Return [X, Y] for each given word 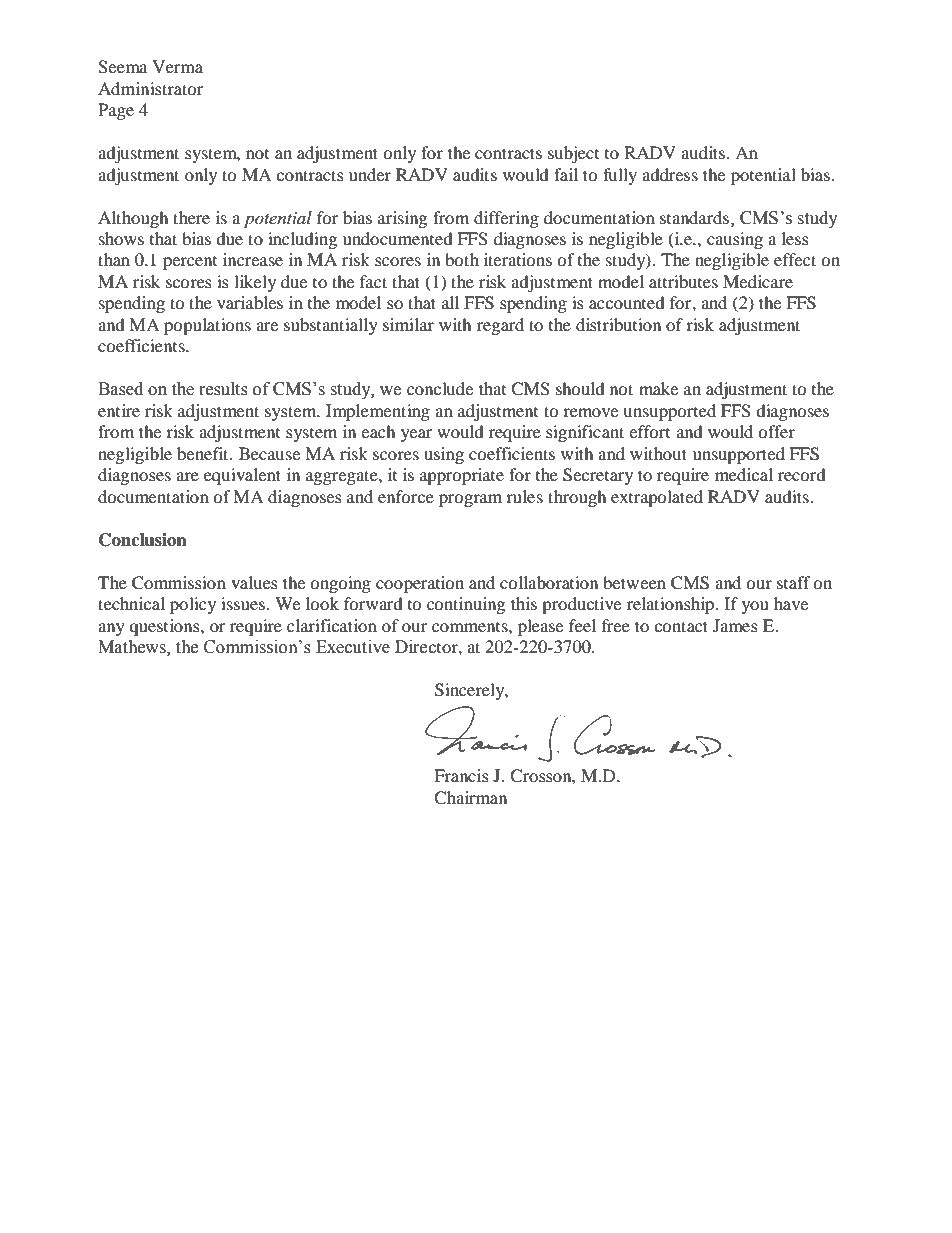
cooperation [420, 584]
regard [500, 326]
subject [573, 154]
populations [207, 326]
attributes [683, 281]
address [670, 174]
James [735, 625]
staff [794, 582]
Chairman [470, 798]
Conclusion [143, 540]
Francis [461, 775]
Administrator [150, 88]
